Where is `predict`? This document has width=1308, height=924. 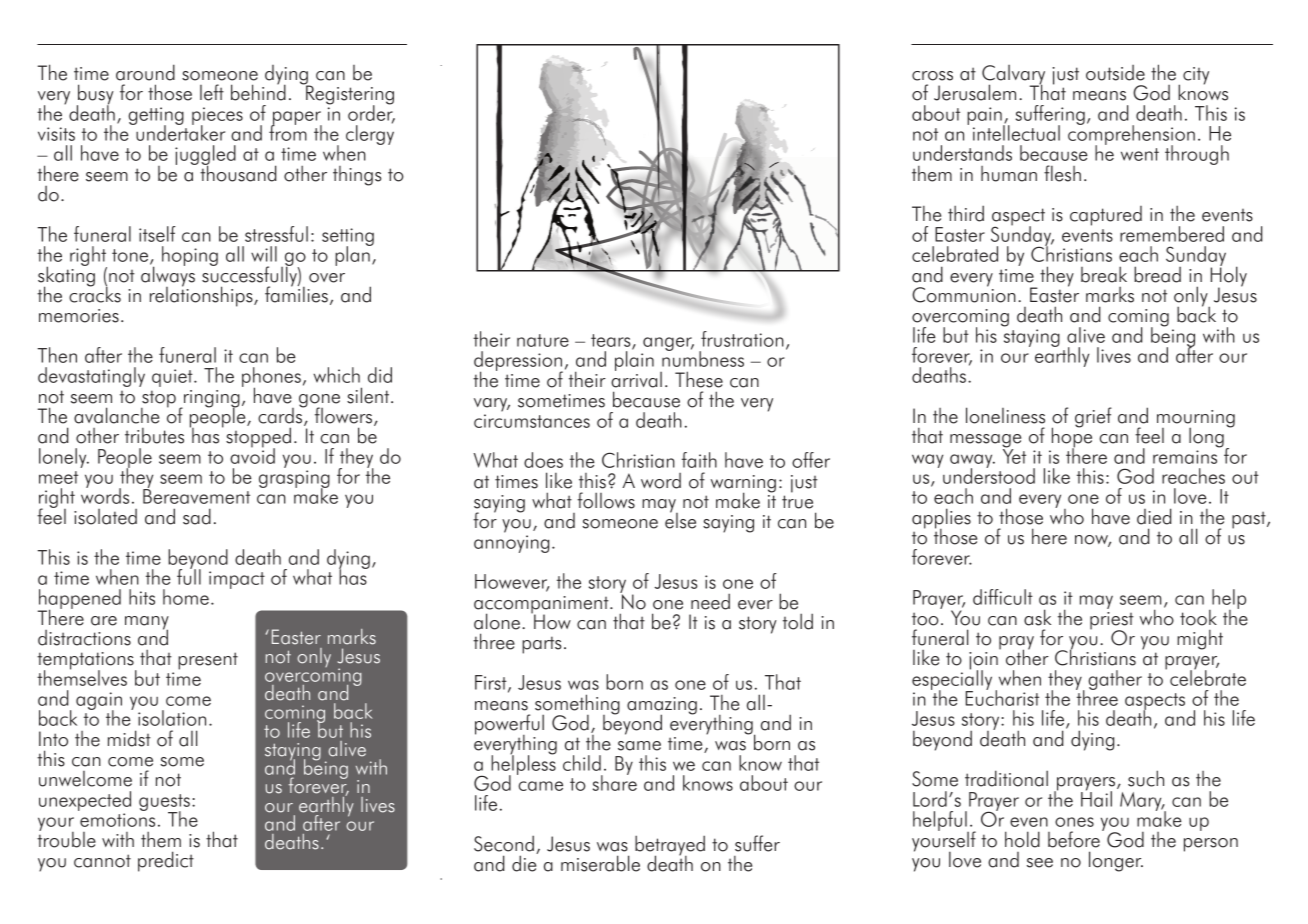
predict is located at coordinates (166, 861).
